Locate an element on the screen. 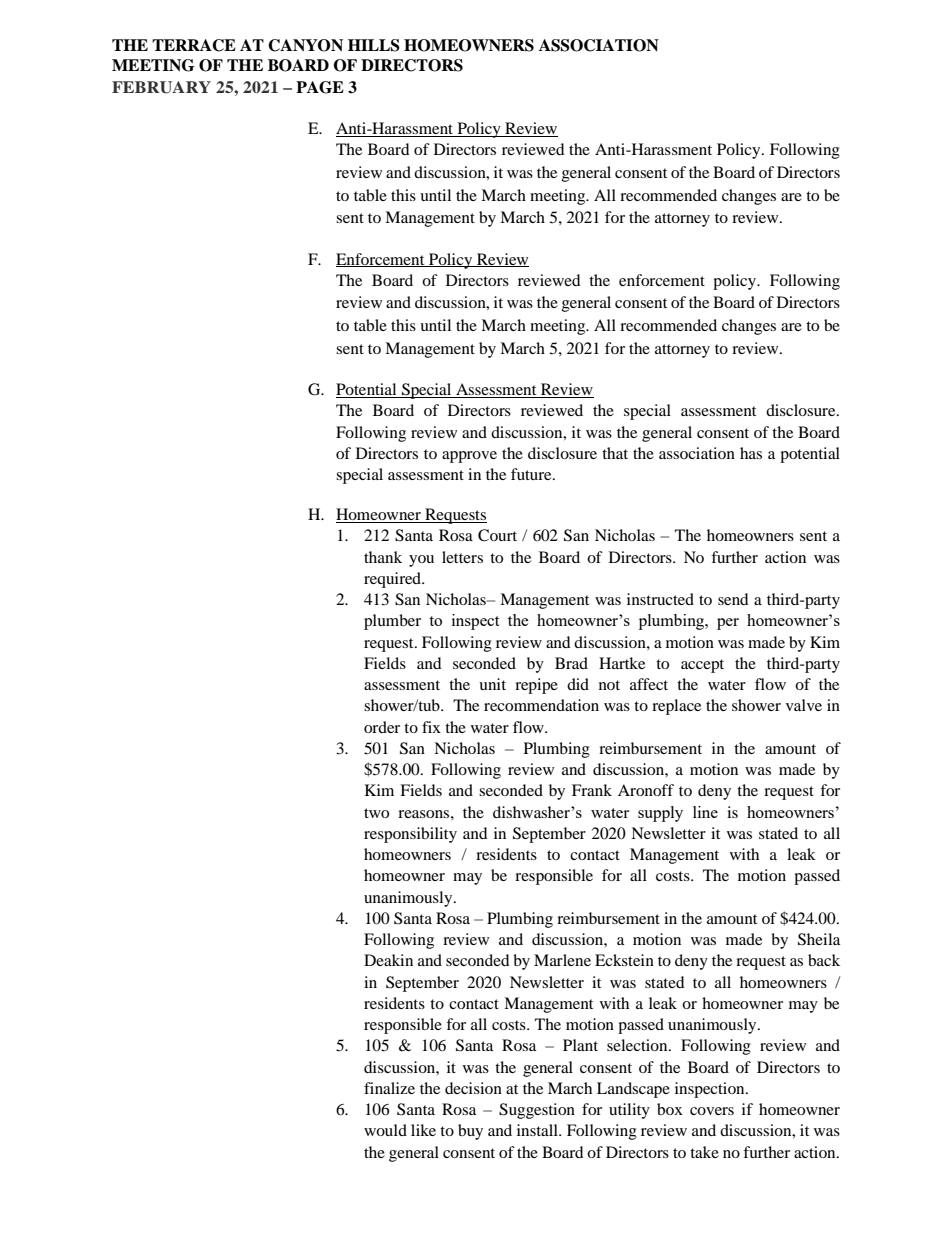 The width and height of the screenshot is (952, 1233). HILLS is located at coordinates (374, 45).
